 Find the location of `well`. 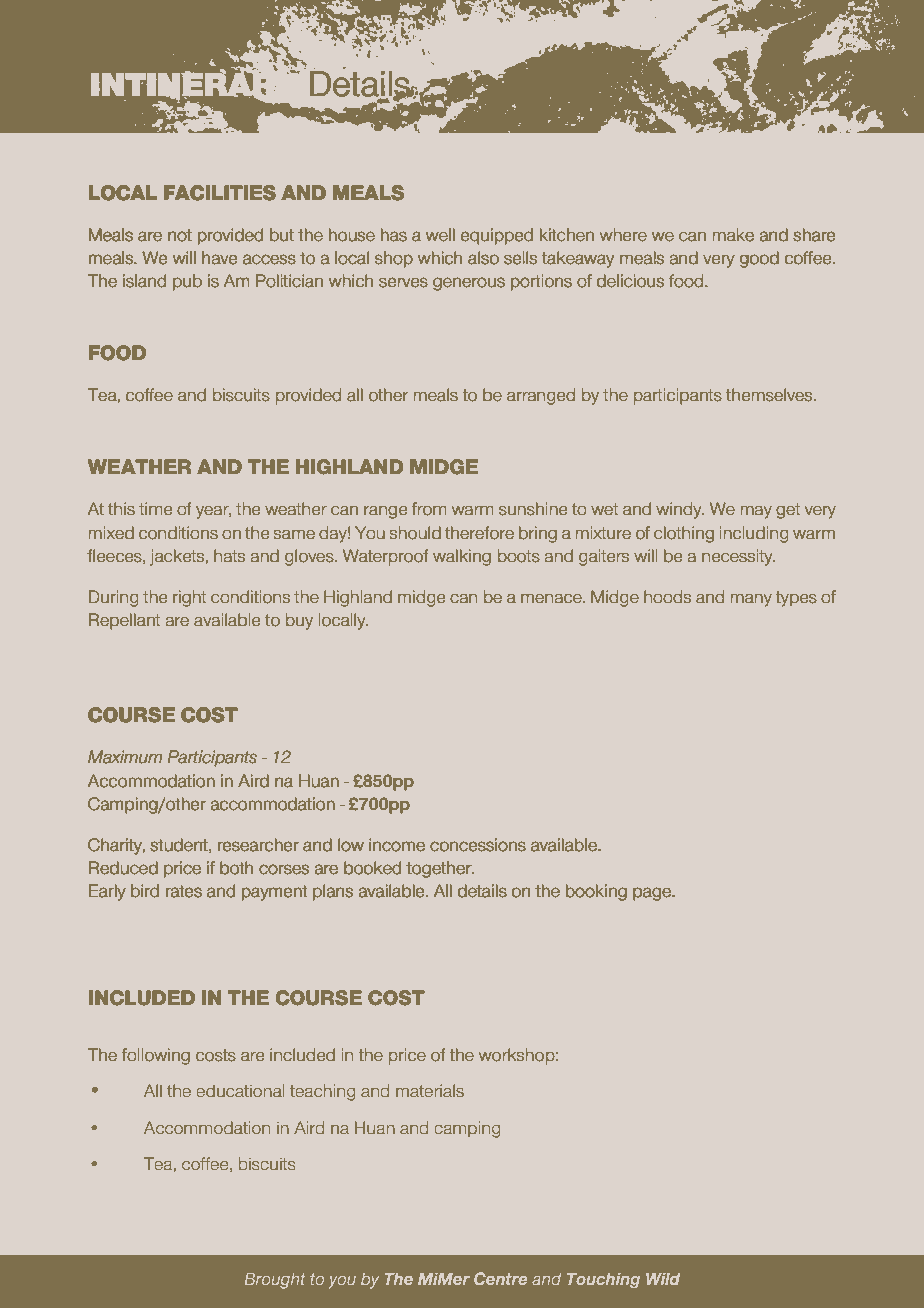

well is located at coordinates (440, 235).
